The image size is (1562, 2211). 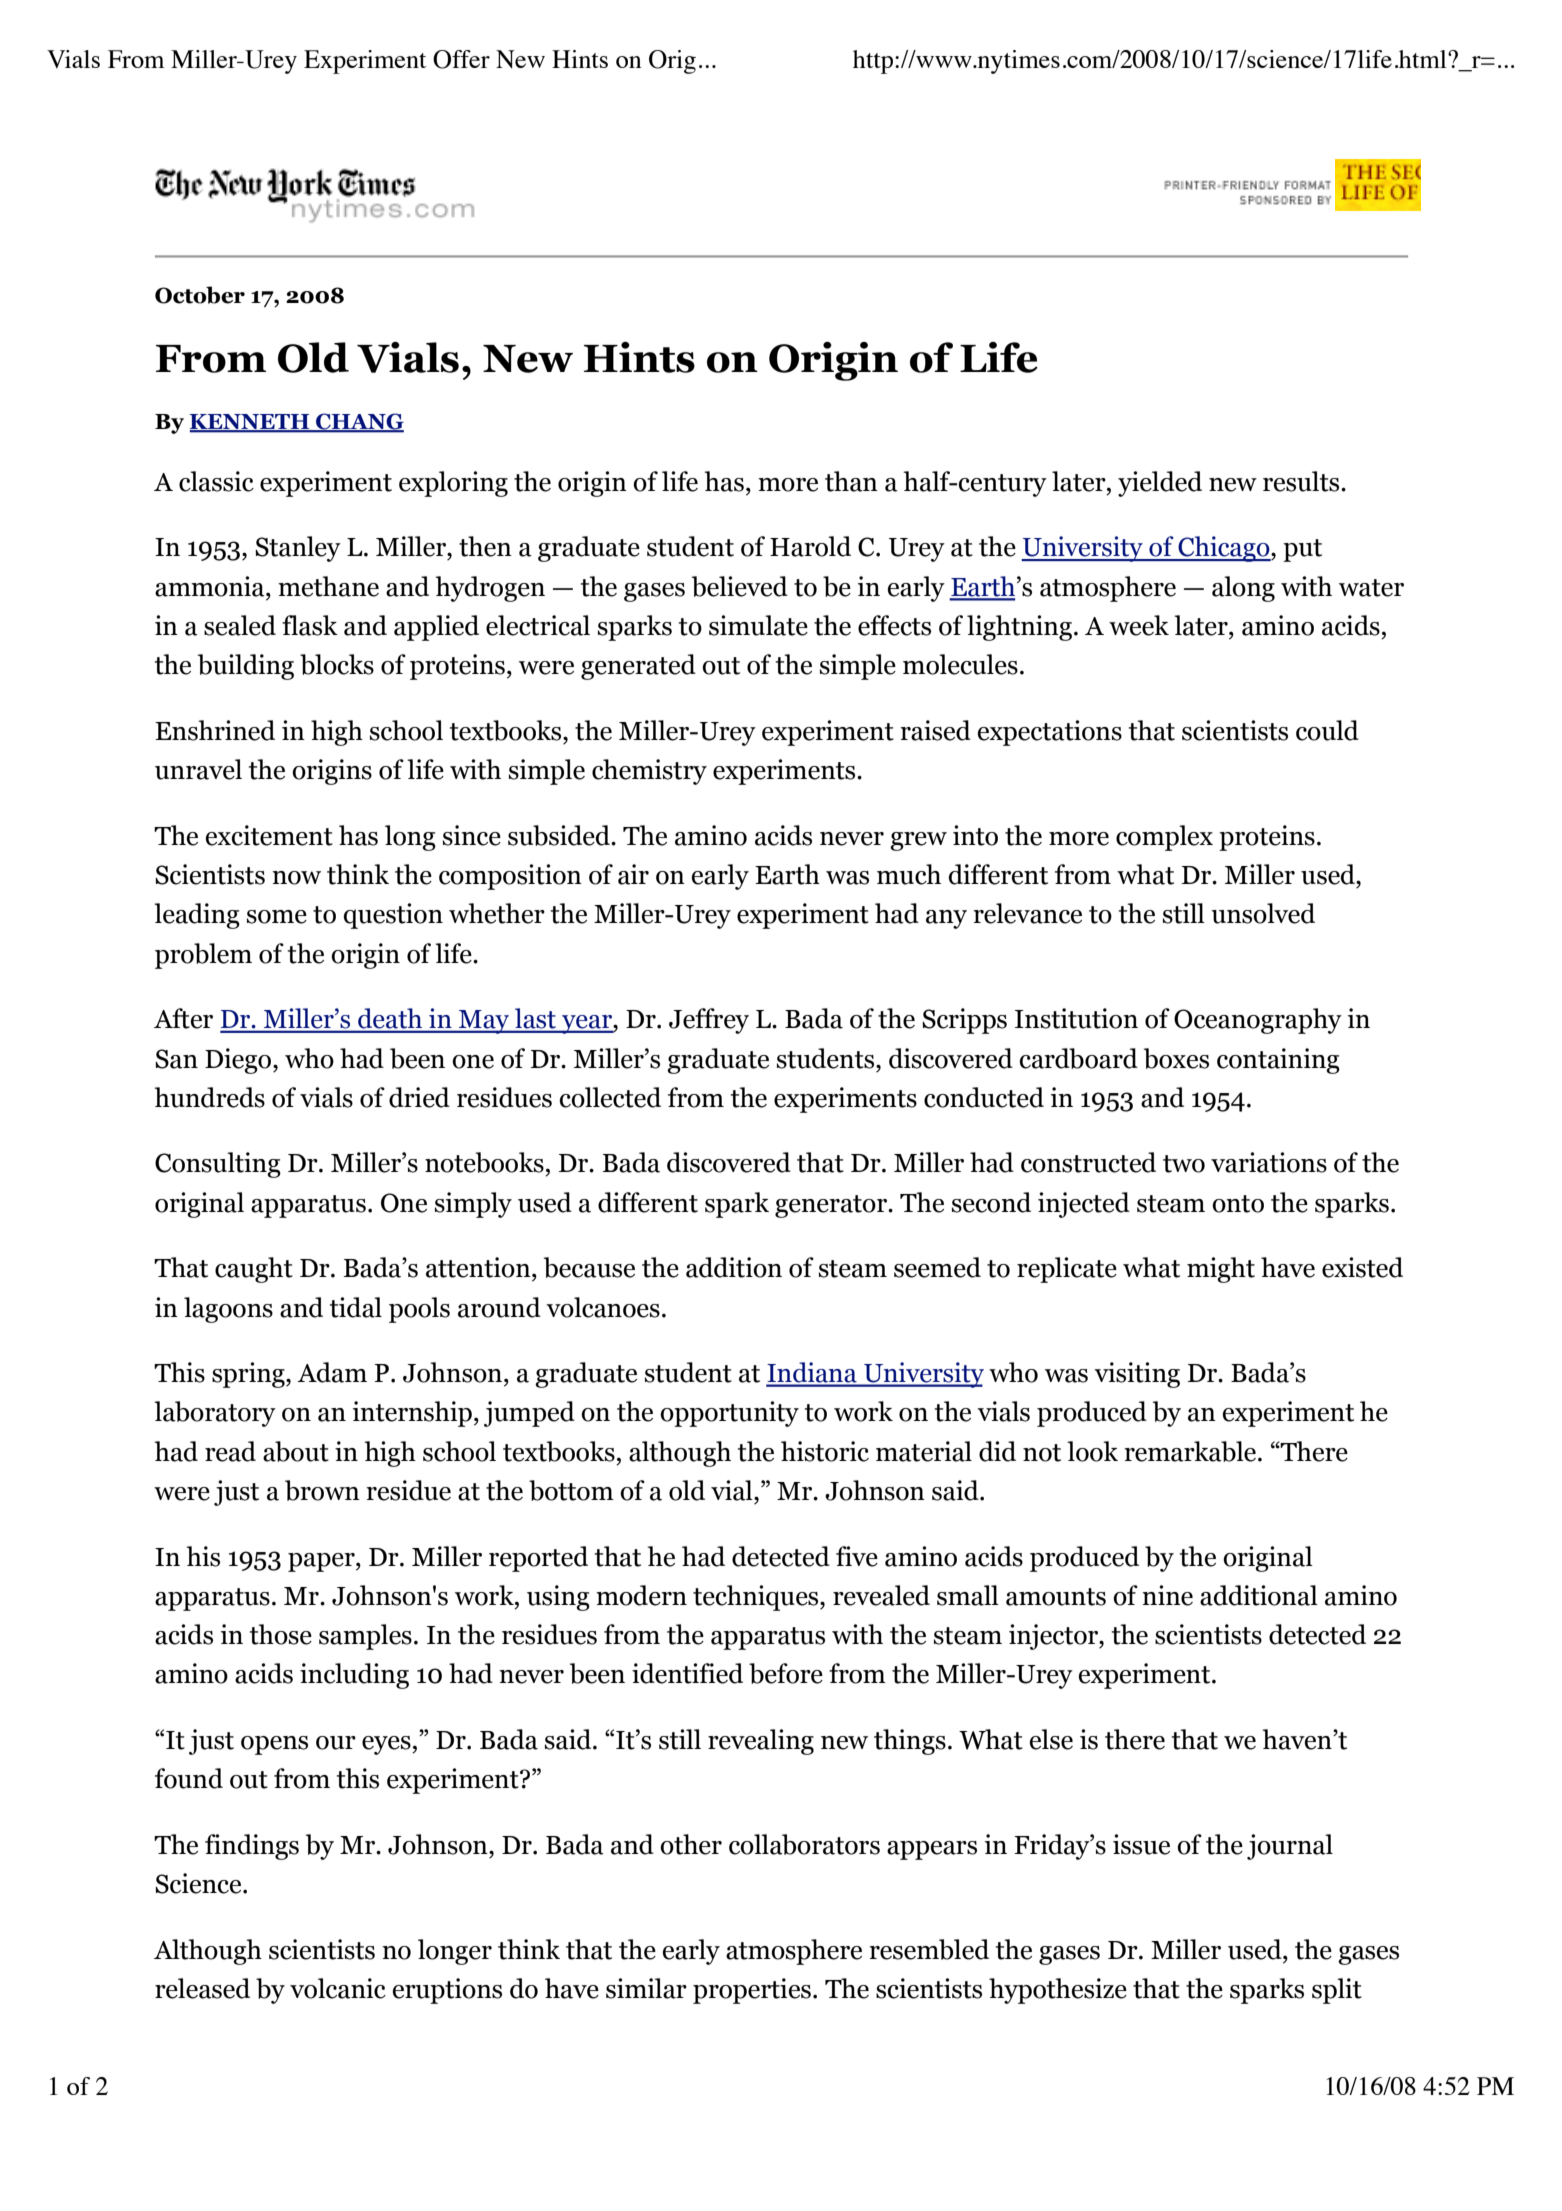 I want to click on Jeffrey, so click(x=709, y=1021).
